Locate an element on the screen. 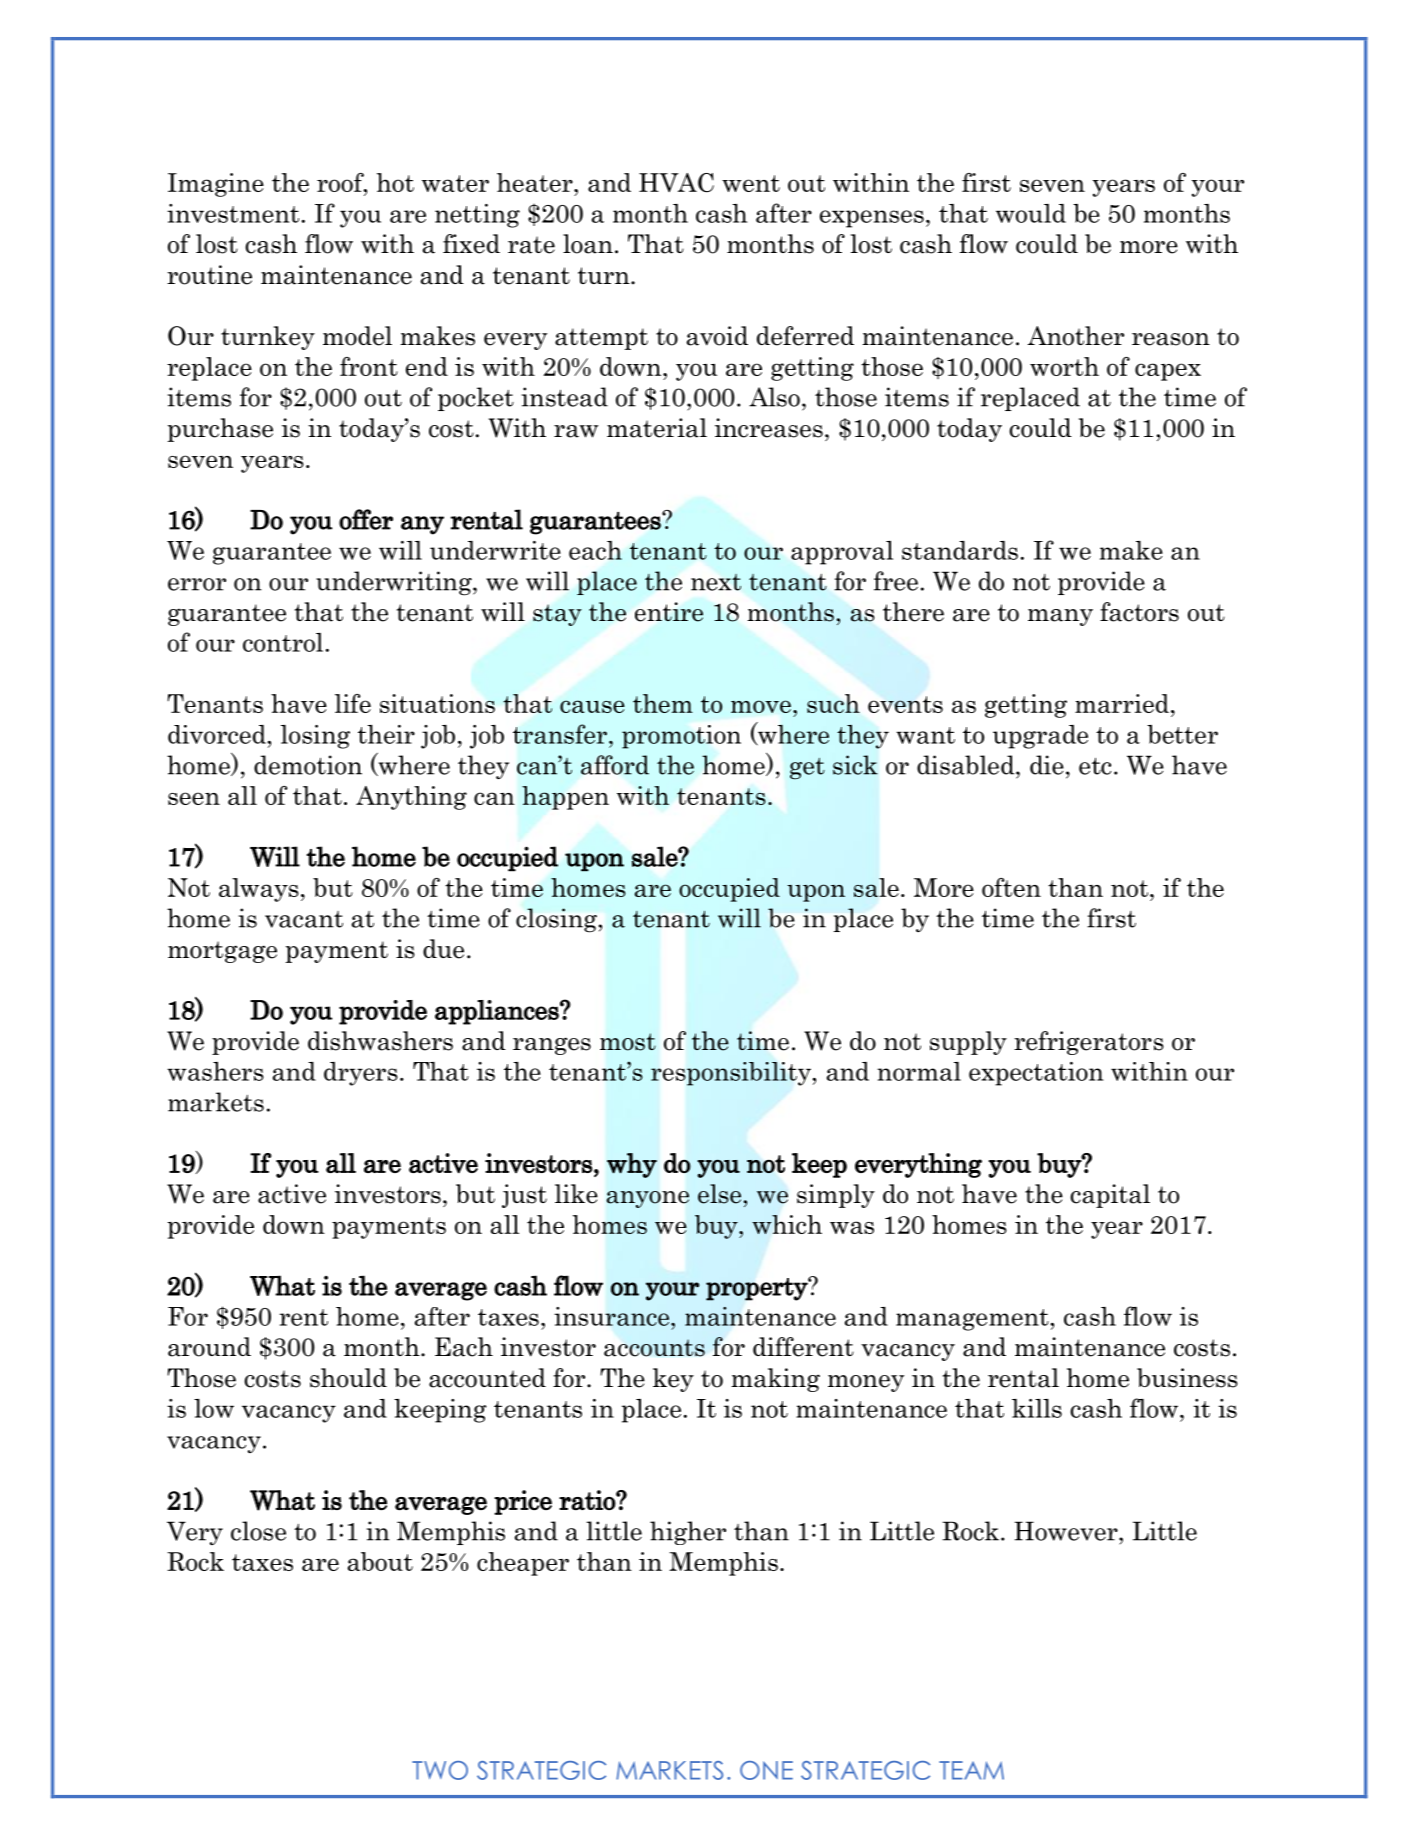 This screenshot has width=1418, height=1835. higher is located at coordinates (688, 1533).
